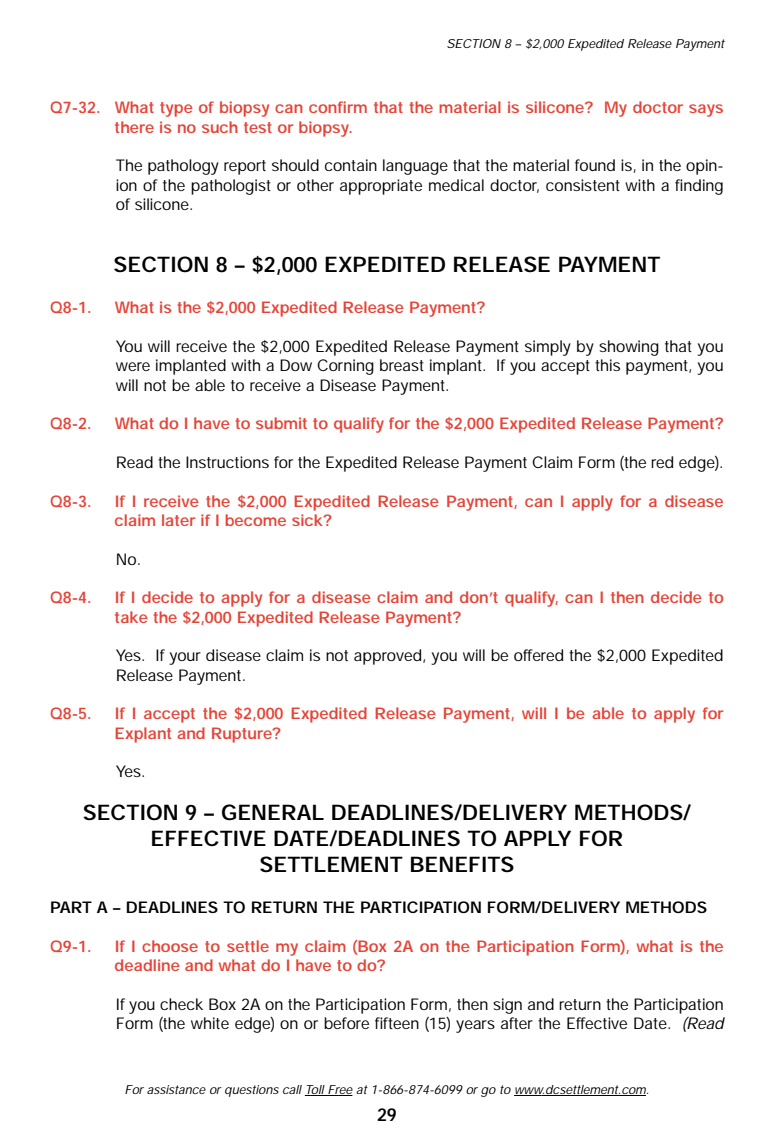  What do you see at coordinates (538, 655) in the screenshot?
I see `offered` at bounding box center [538, 655].
